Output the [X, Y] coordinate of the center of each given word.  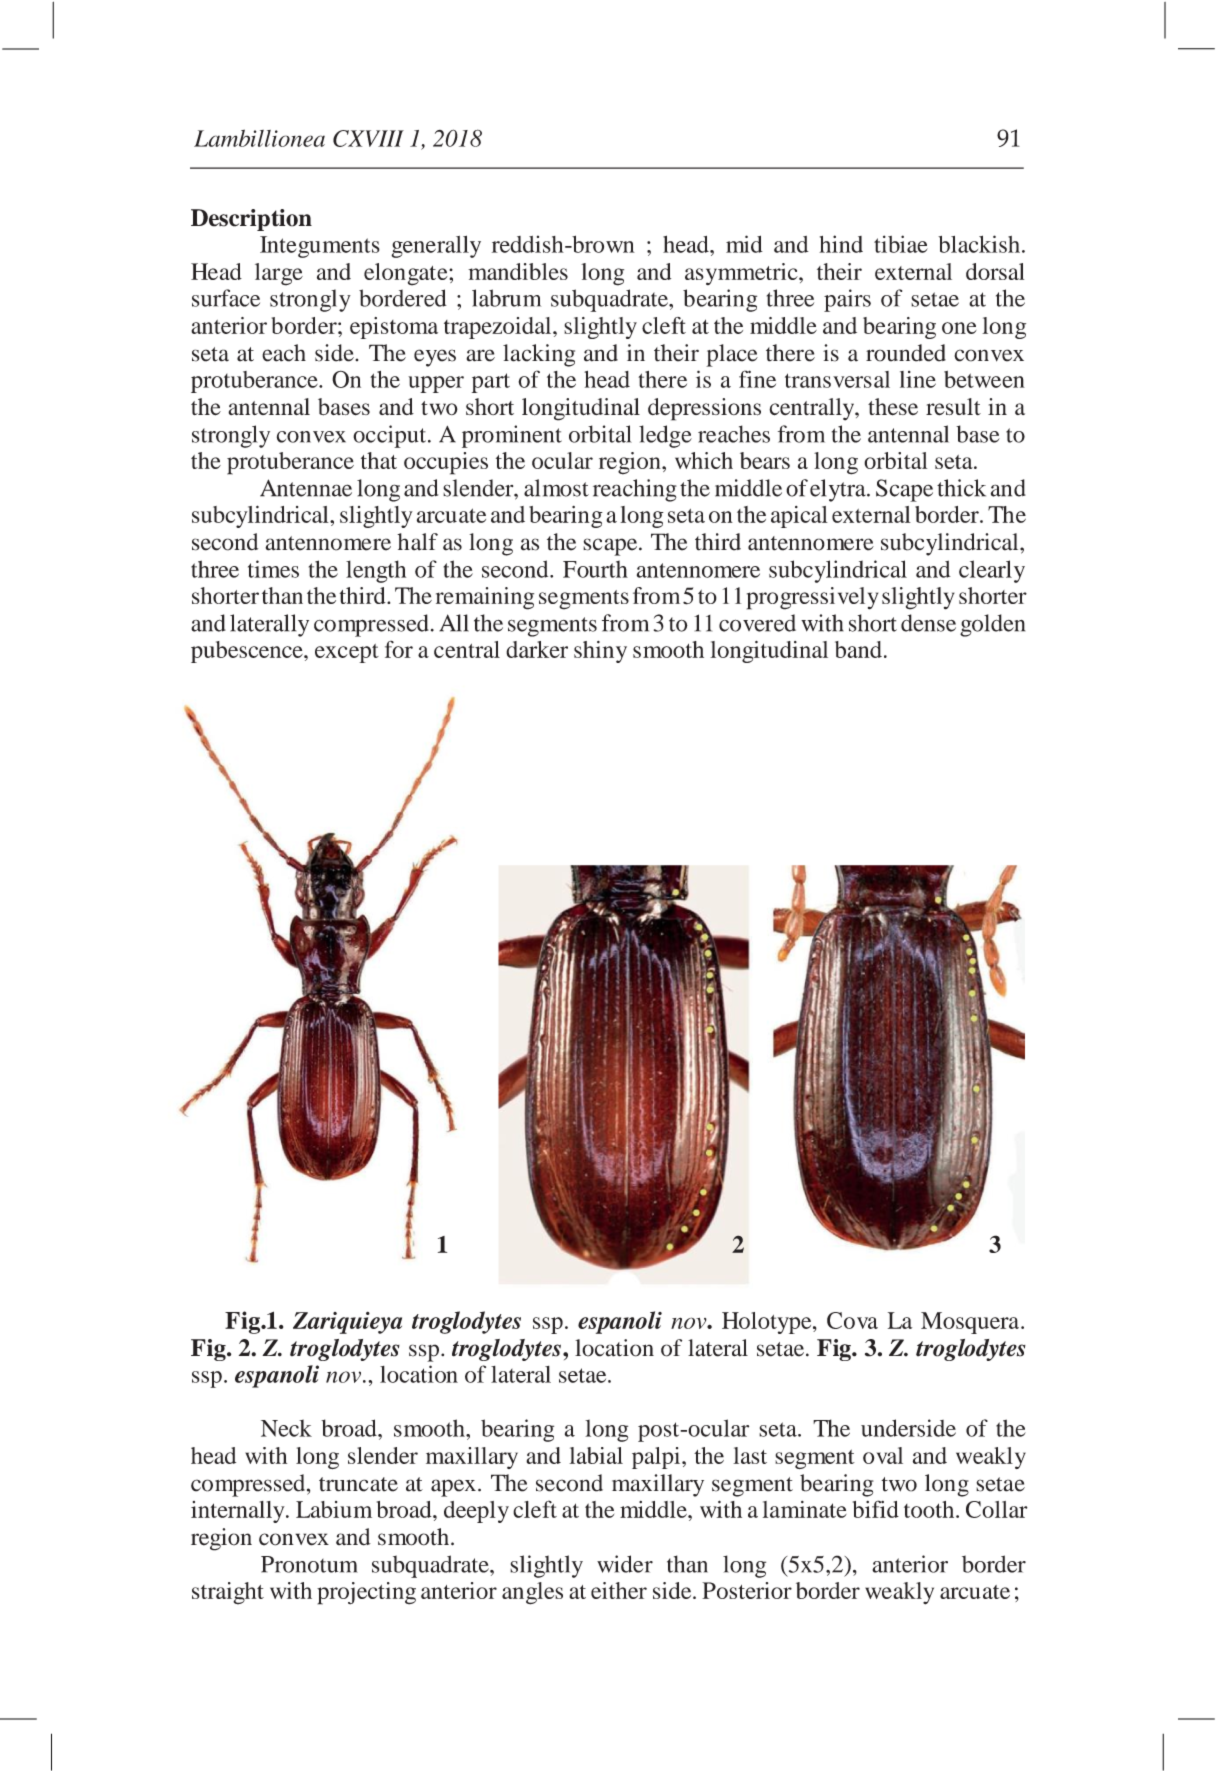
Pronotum [309, 1564]
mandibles [518, 271]
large [279, 274]
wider [625, 1564]
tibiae [901, 244]
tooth [930, 1509]
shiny [600, 652]
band [858, 649]
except [347, 653]
